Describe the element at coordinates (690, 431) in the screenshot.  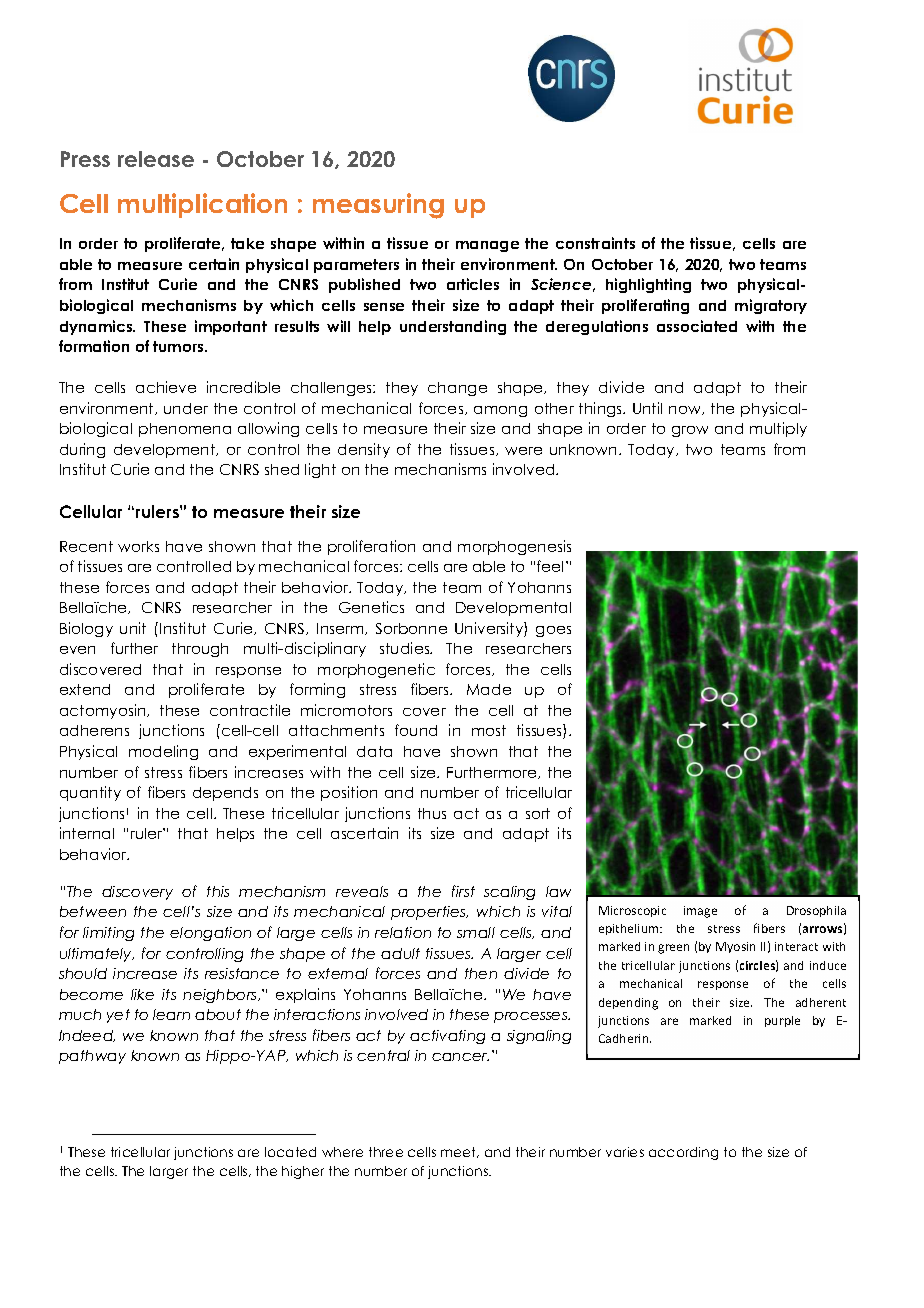
I see `grow` at that location.
